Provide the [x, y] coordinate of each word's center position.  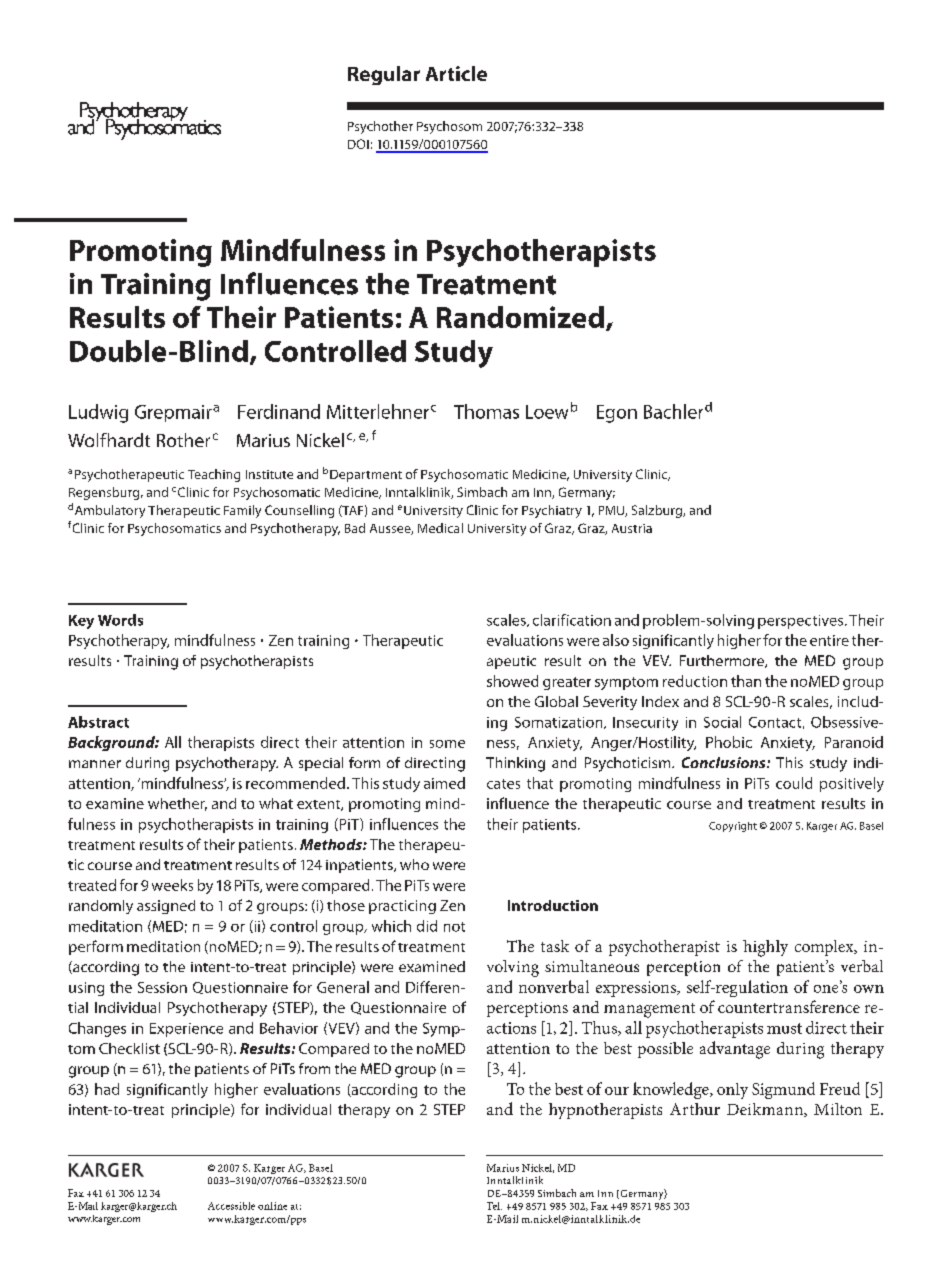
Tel [494, 1206]
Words [120, 620]
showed [512, 681]
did [427, 926]
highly [765, 948]
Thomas [486, 411]
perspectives [800, 622]
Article [456, 73]
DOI [358, 144]
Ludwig [98, 413]
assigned [166, 907]
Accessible [231, 1206]
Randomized [520, 317]
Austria [632, 528]
